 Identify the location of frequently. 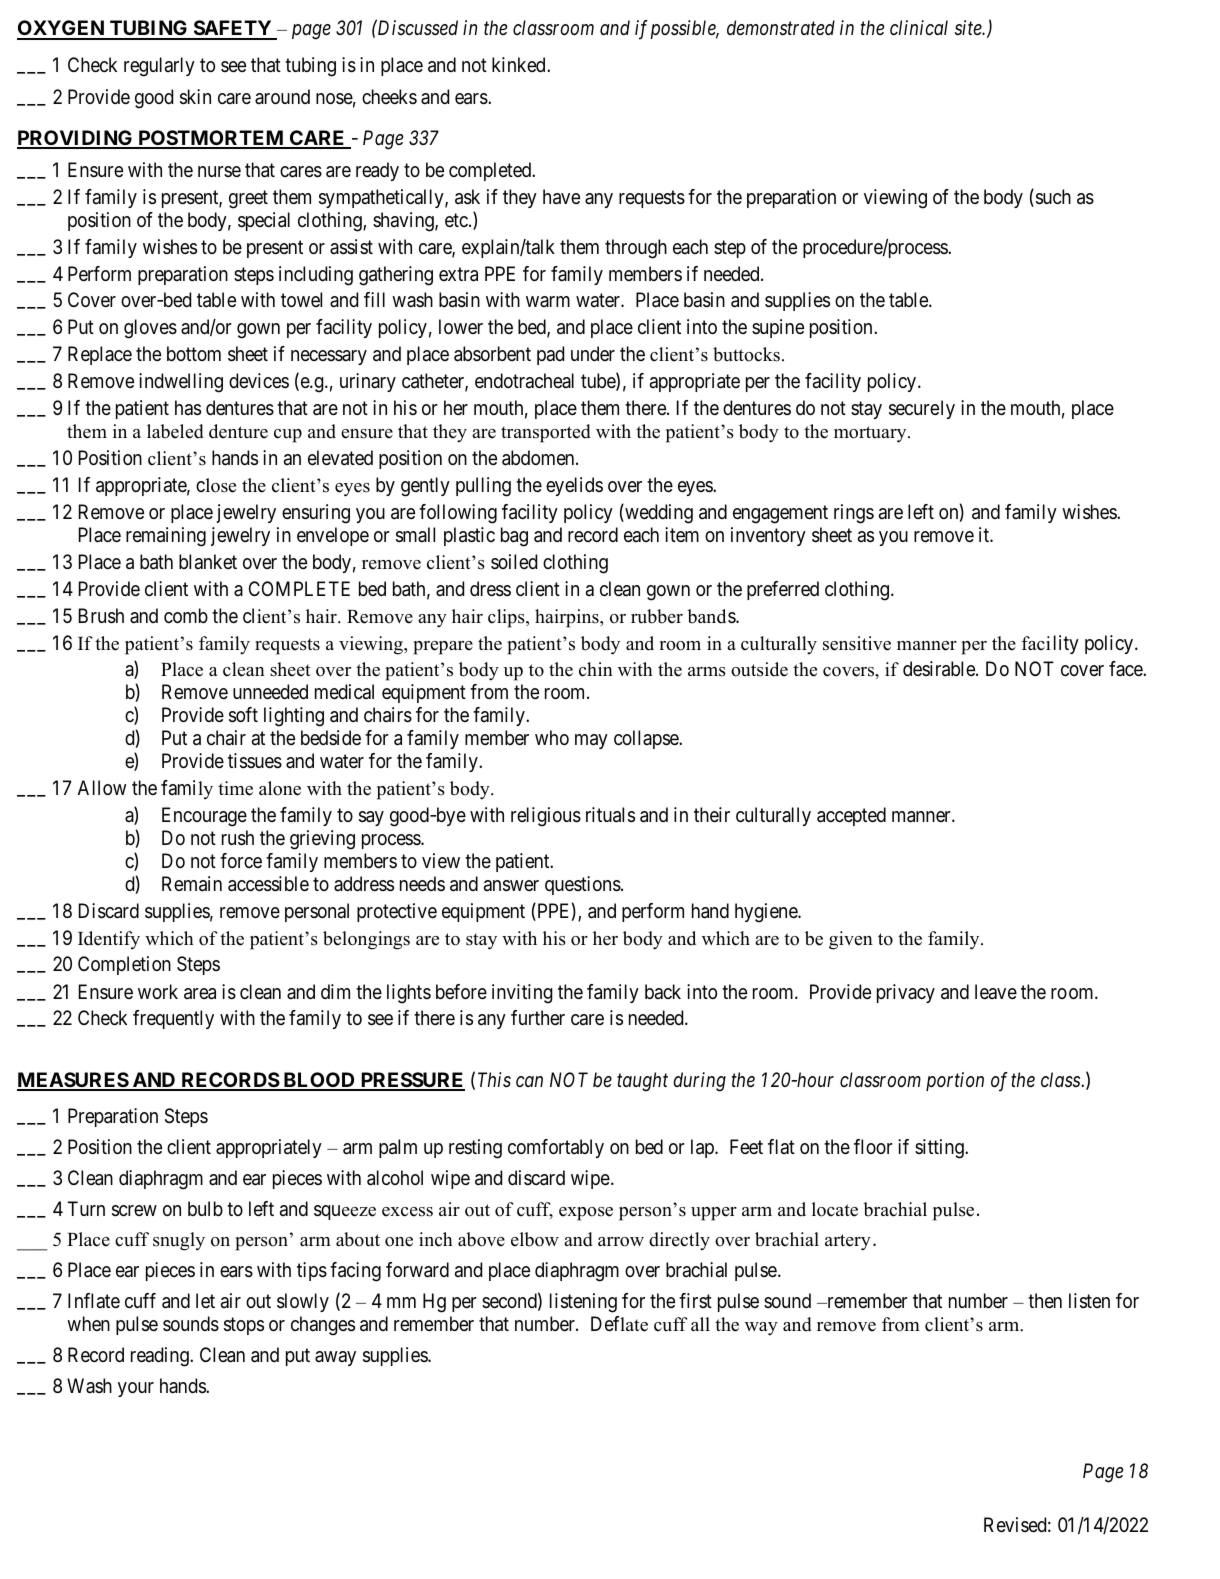
(173, 1019).
